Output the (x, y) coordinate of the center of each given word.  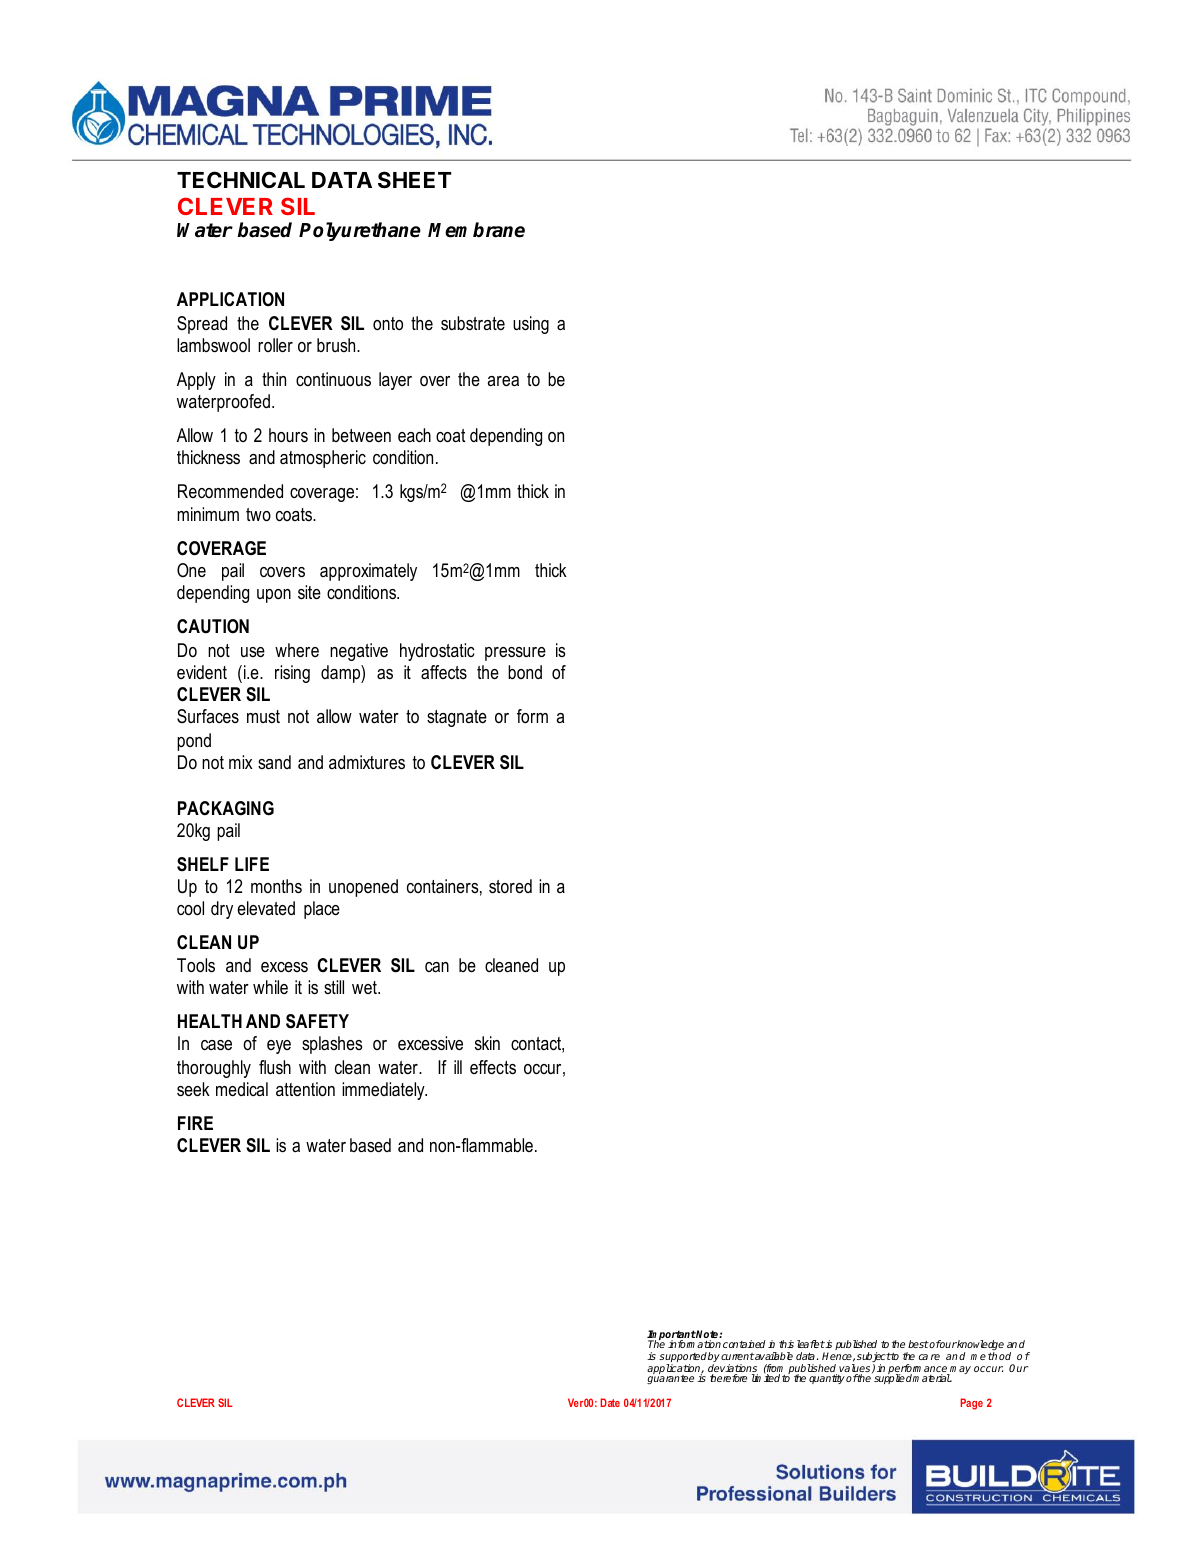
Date (610, 1402)
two (258, 515)
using (531, 325)
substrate (473, 323)
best (918, 1344)
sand (274, 762)
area (503, 381)
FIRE (195, 1123)
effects (493, 1067)
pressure (515, 654)
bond (525, 672)
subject (874, 1358)
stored (510, 886)
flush (275, 1067)
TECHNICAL (241, 179)
